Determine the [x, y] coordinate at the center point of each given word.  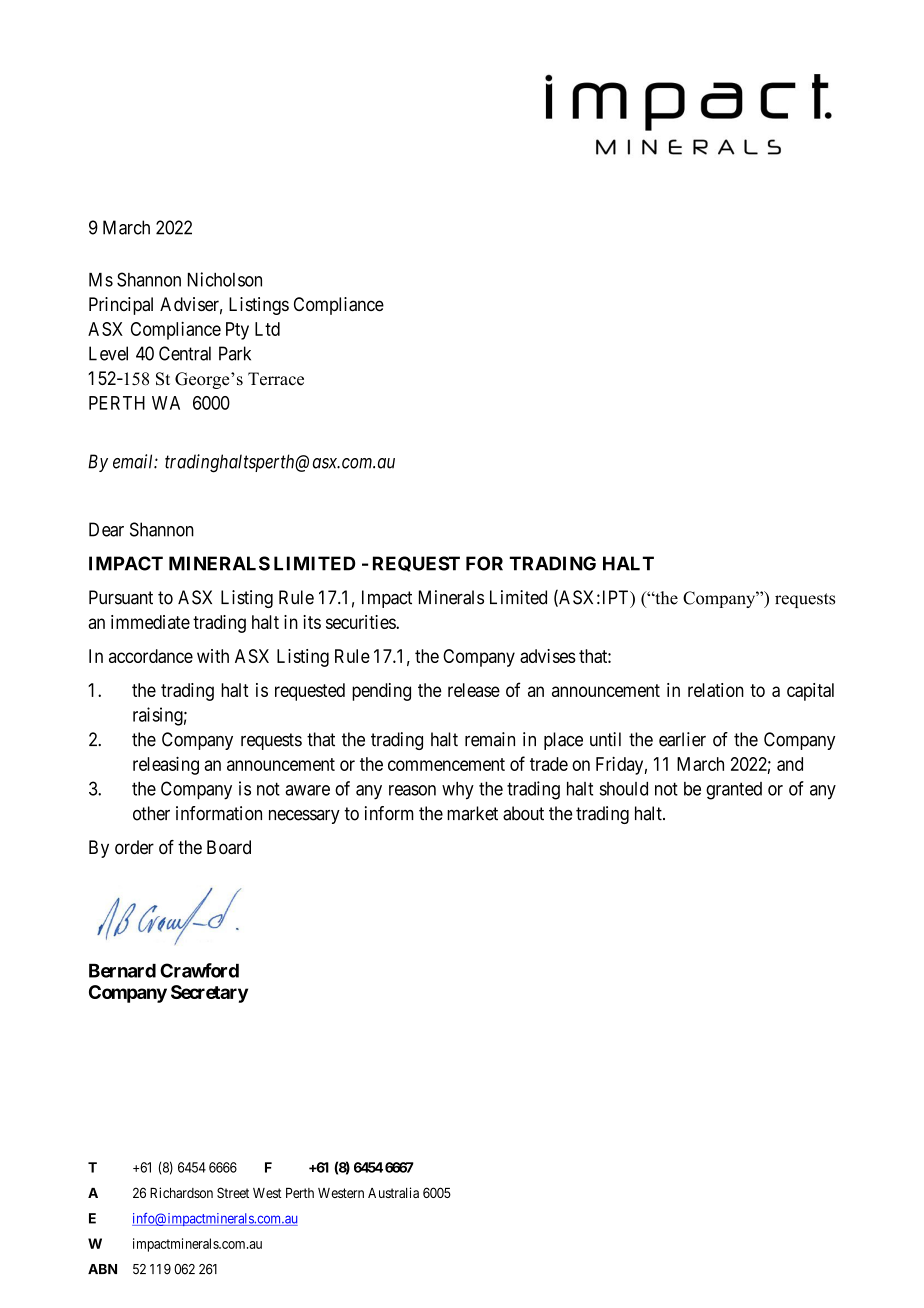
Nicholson [225, 279]
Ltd [267, 329]
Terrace [276, 379]
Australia [393, 1192]
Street [233, 1192]
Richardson [181, 1192]
